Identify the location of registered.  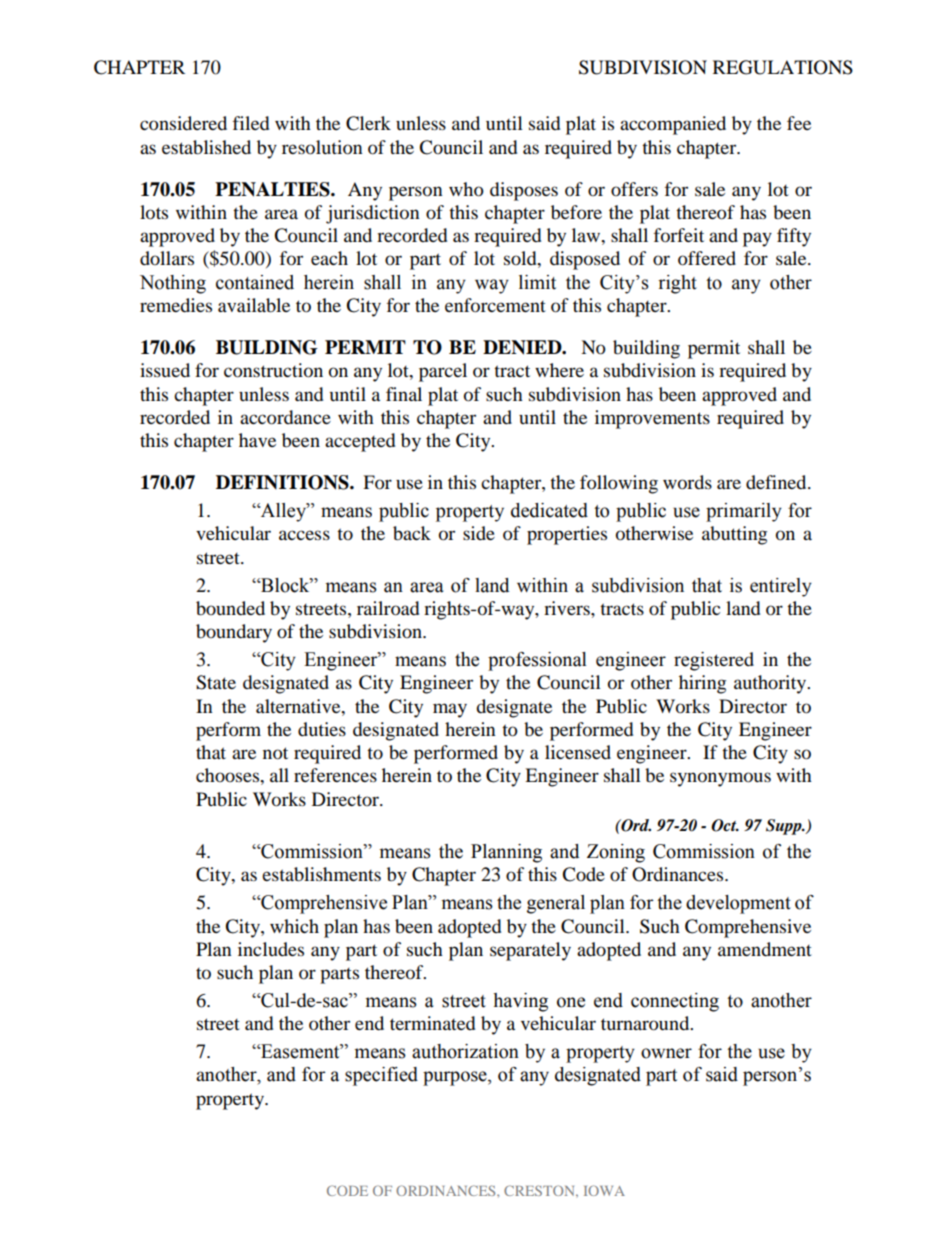
(714, 661).
